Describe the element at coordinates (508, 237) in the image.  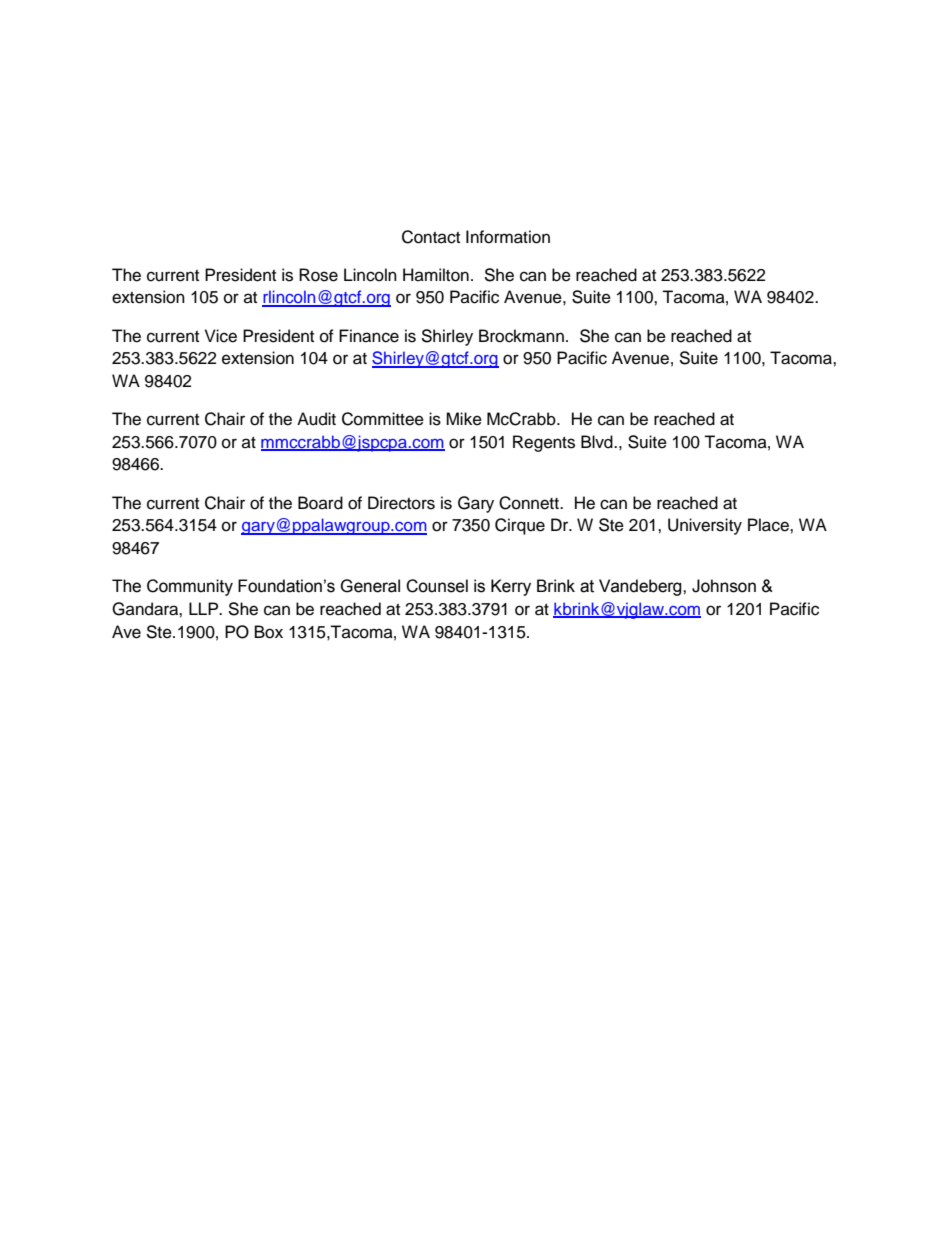
I see `Information` at that location.
